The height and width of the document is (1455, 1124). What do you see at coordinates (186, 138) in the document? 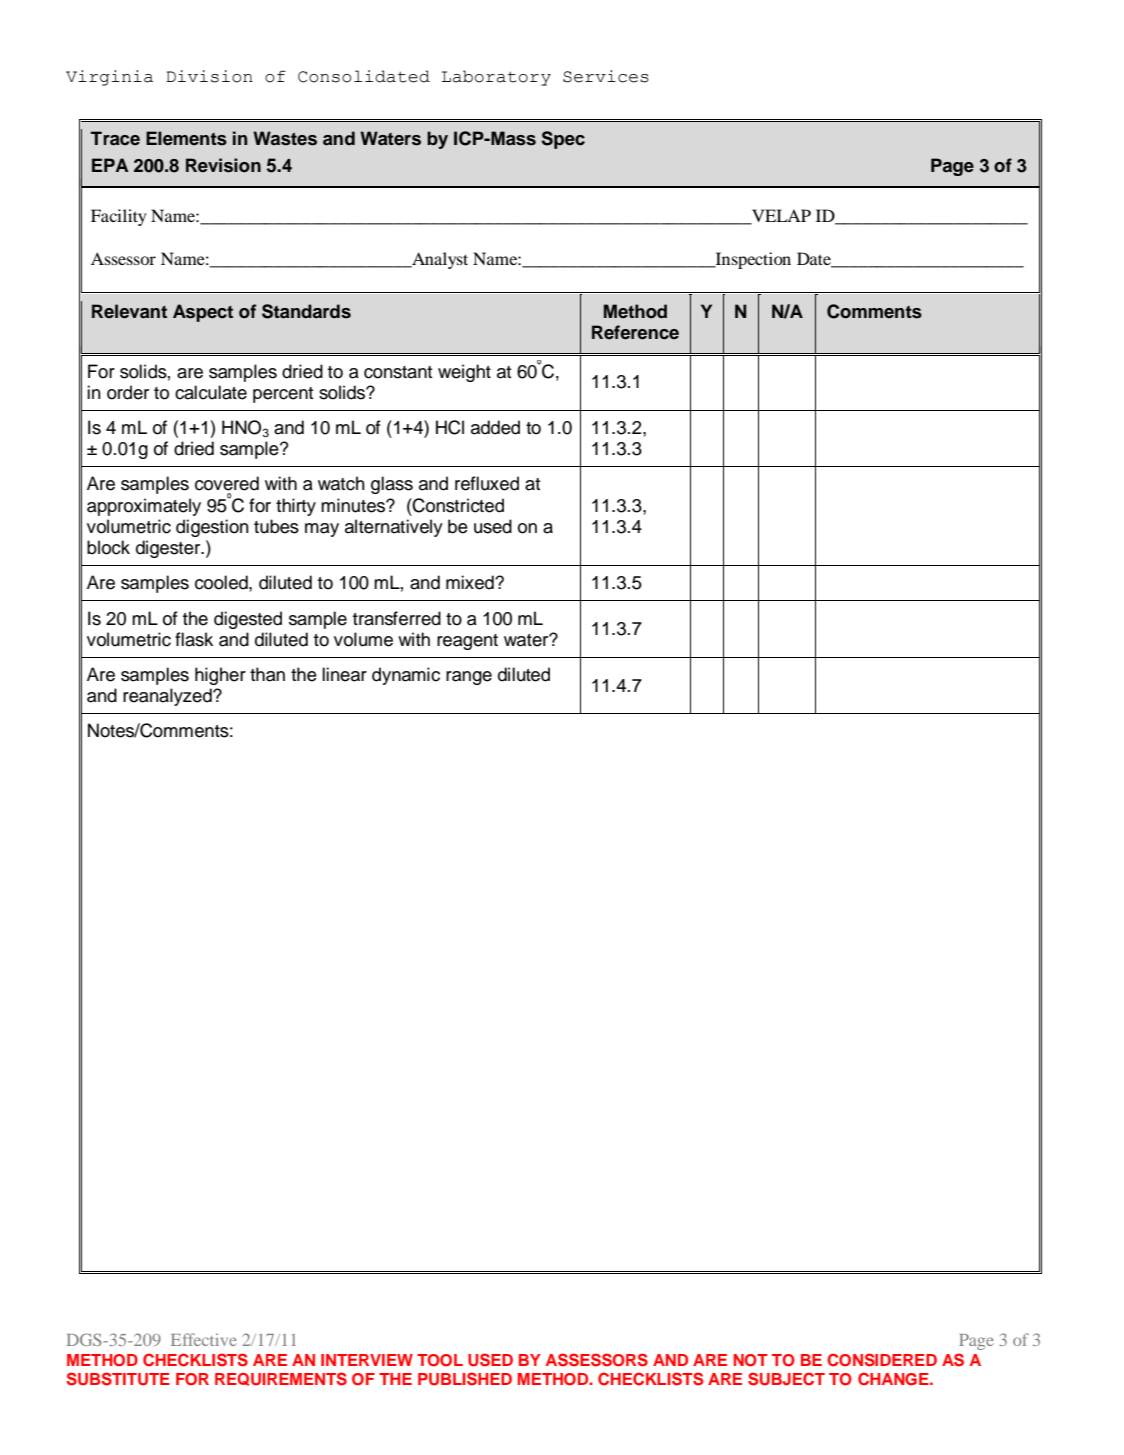
I see `Elements` at bounding box center [186, 138].
